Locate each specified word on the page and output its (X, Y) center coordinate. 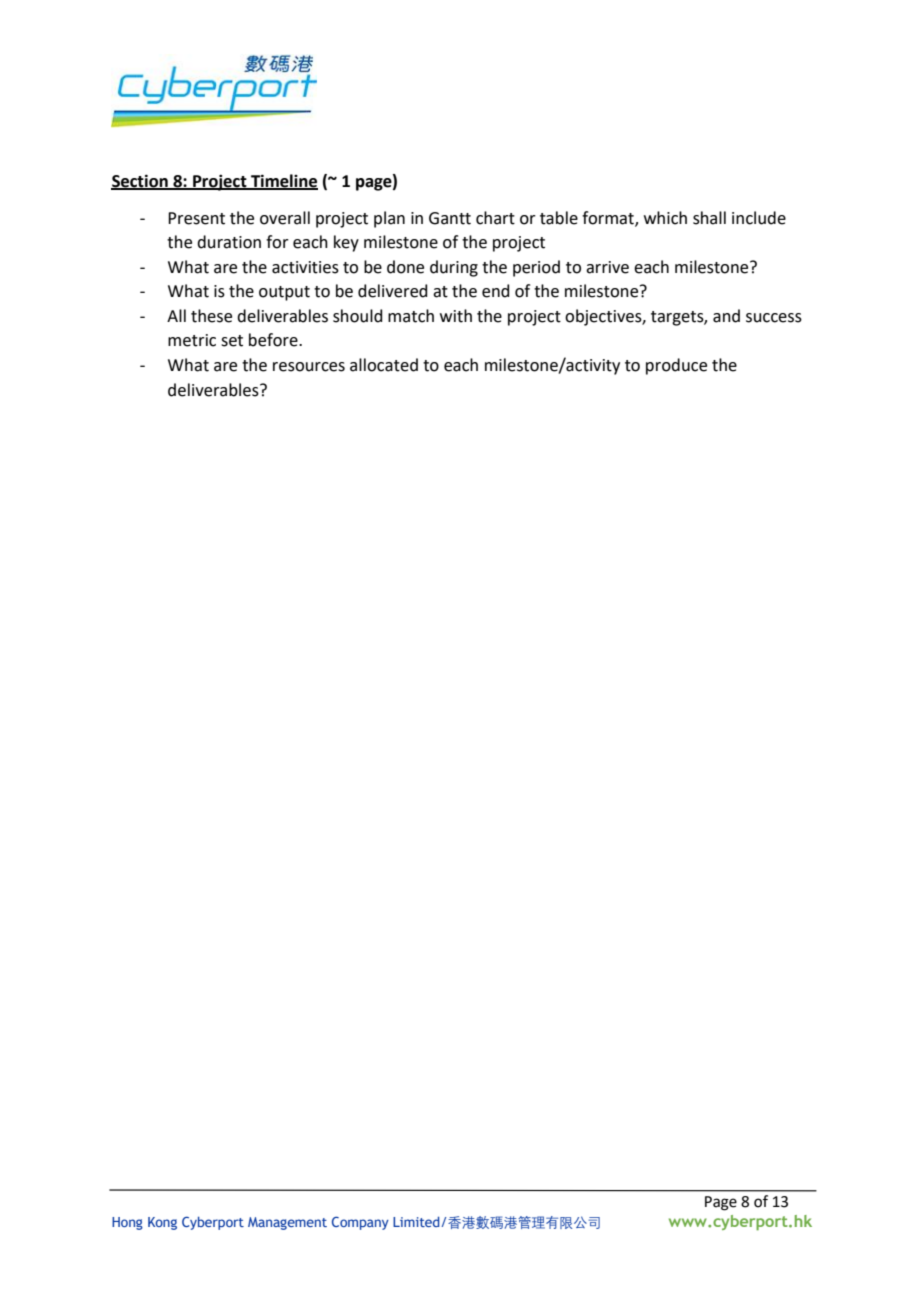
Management (287, 1223)
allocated (384, 365)
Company (360, 1223)
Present (196, 218)
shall (709, 218)
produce (676, 366)
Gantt (450, 218)
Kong (162, 1223)
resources (309, 367)
